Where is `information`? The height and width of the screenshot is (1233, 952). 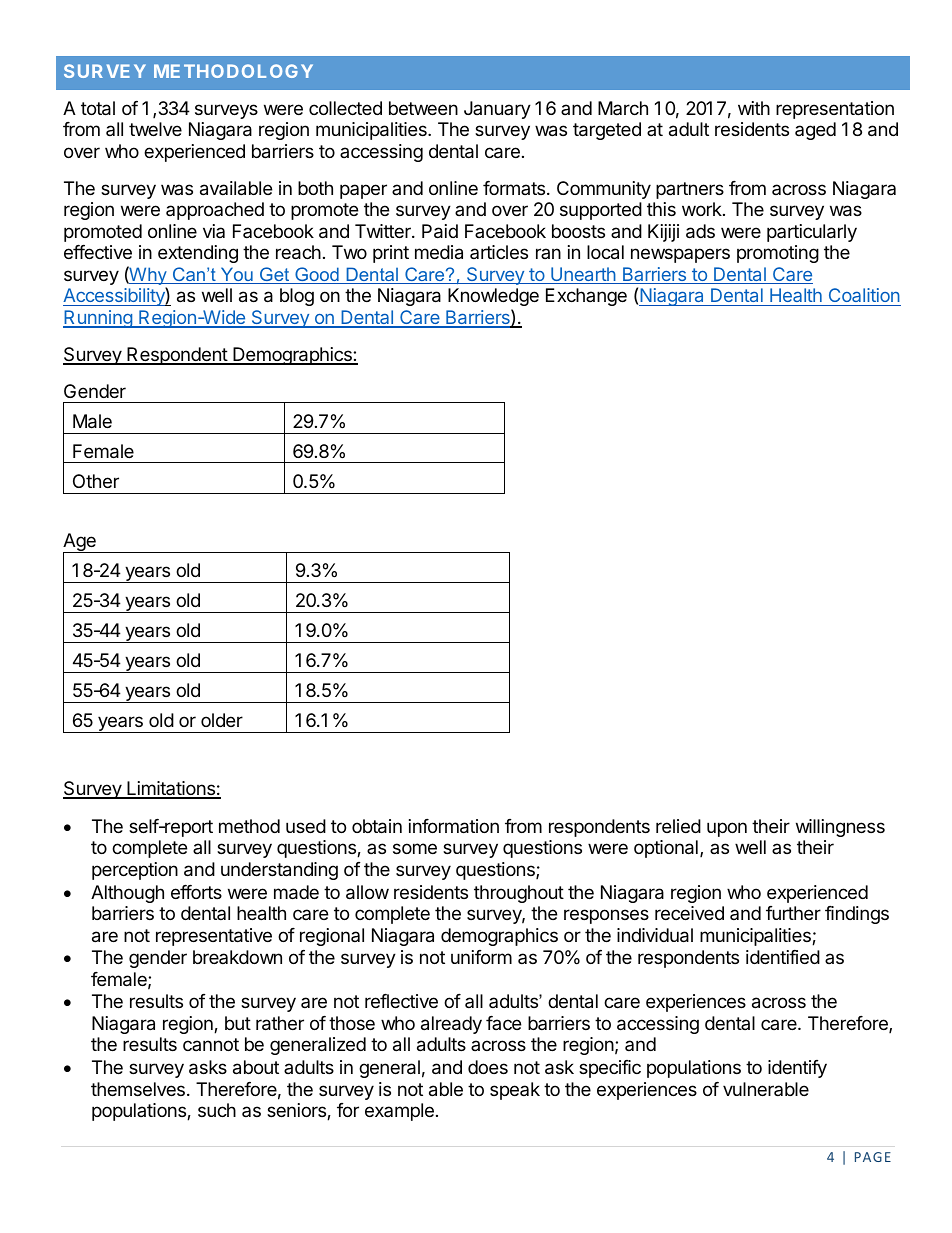
information is located at coordinates (454, 826).
